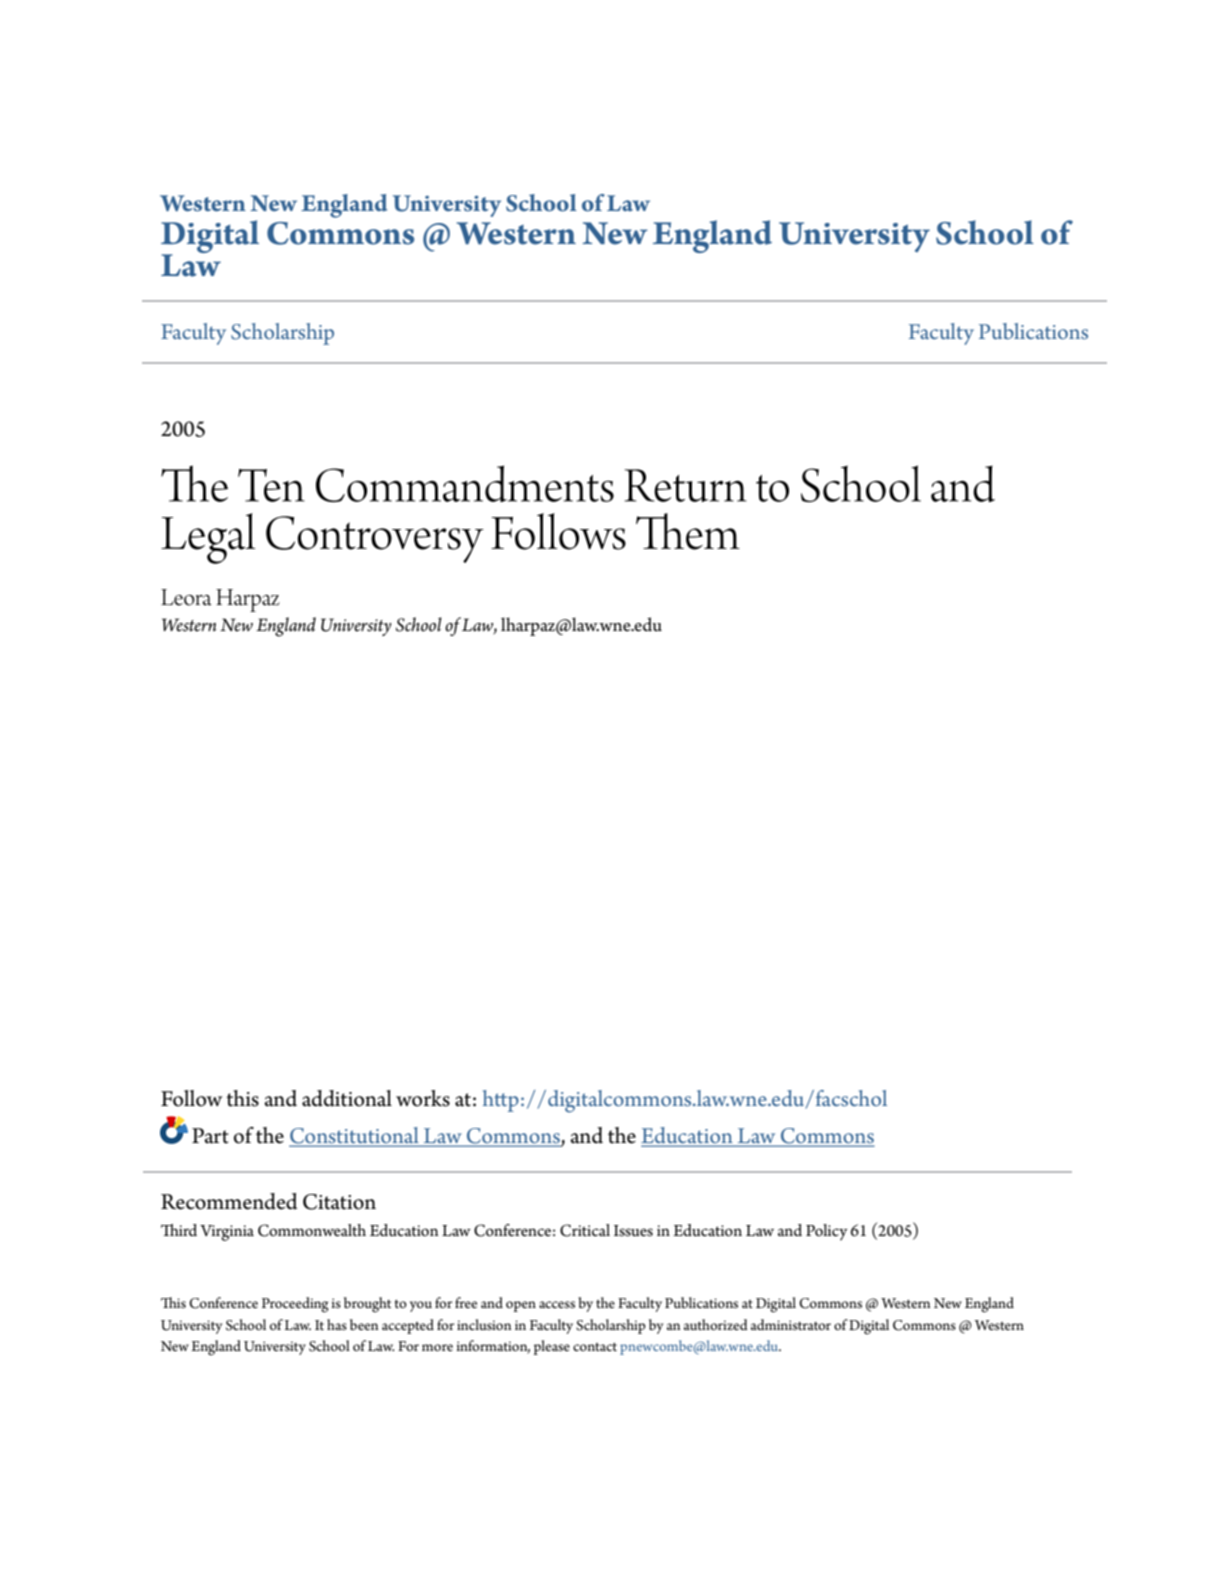  Describe the element at coordinates (716, 1324) in the image. I see `authorized` at that location.
